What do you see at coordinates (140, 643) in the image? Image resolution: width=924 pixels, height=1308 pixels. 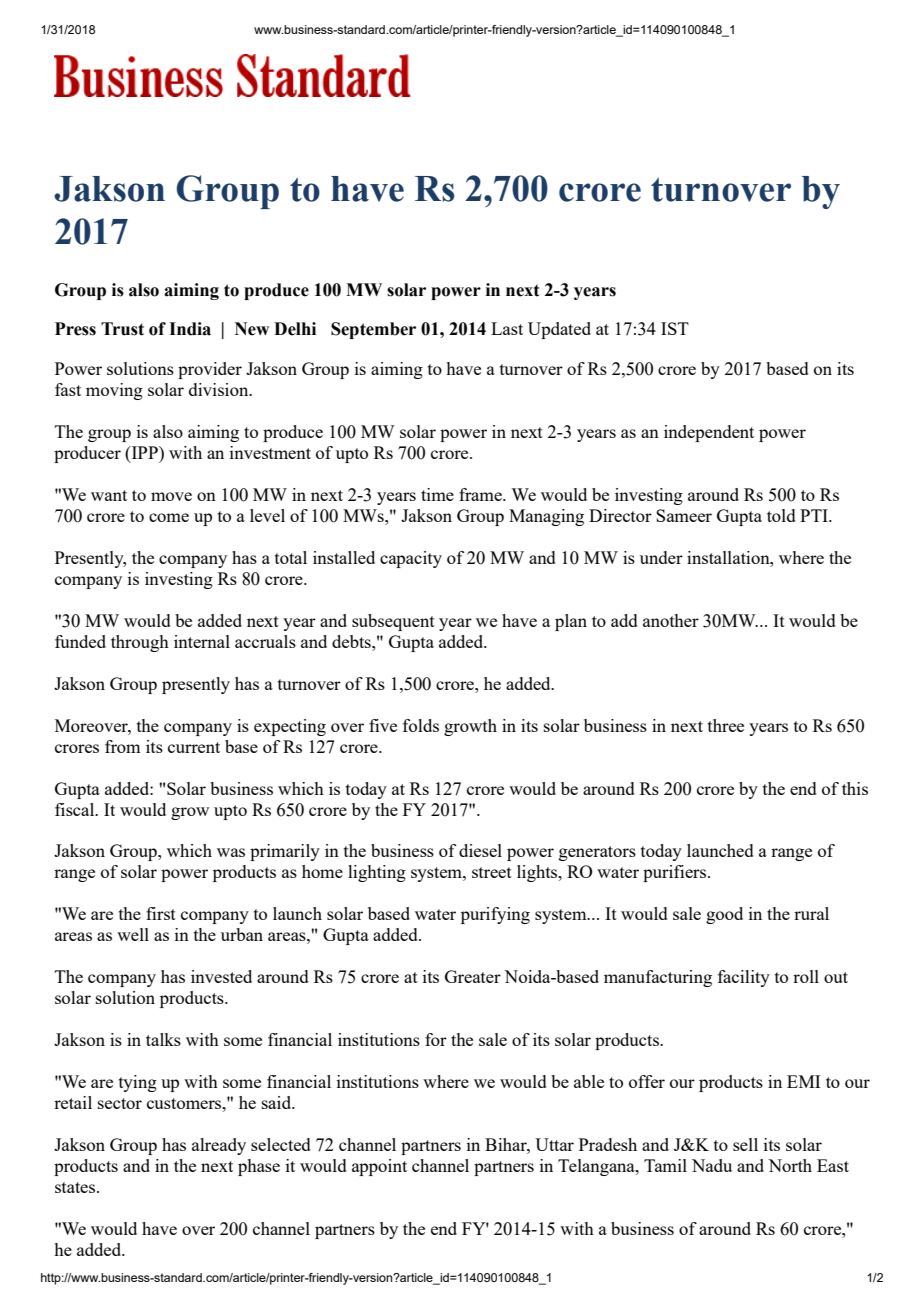 I see `through` at bounding box center [140, 643].
